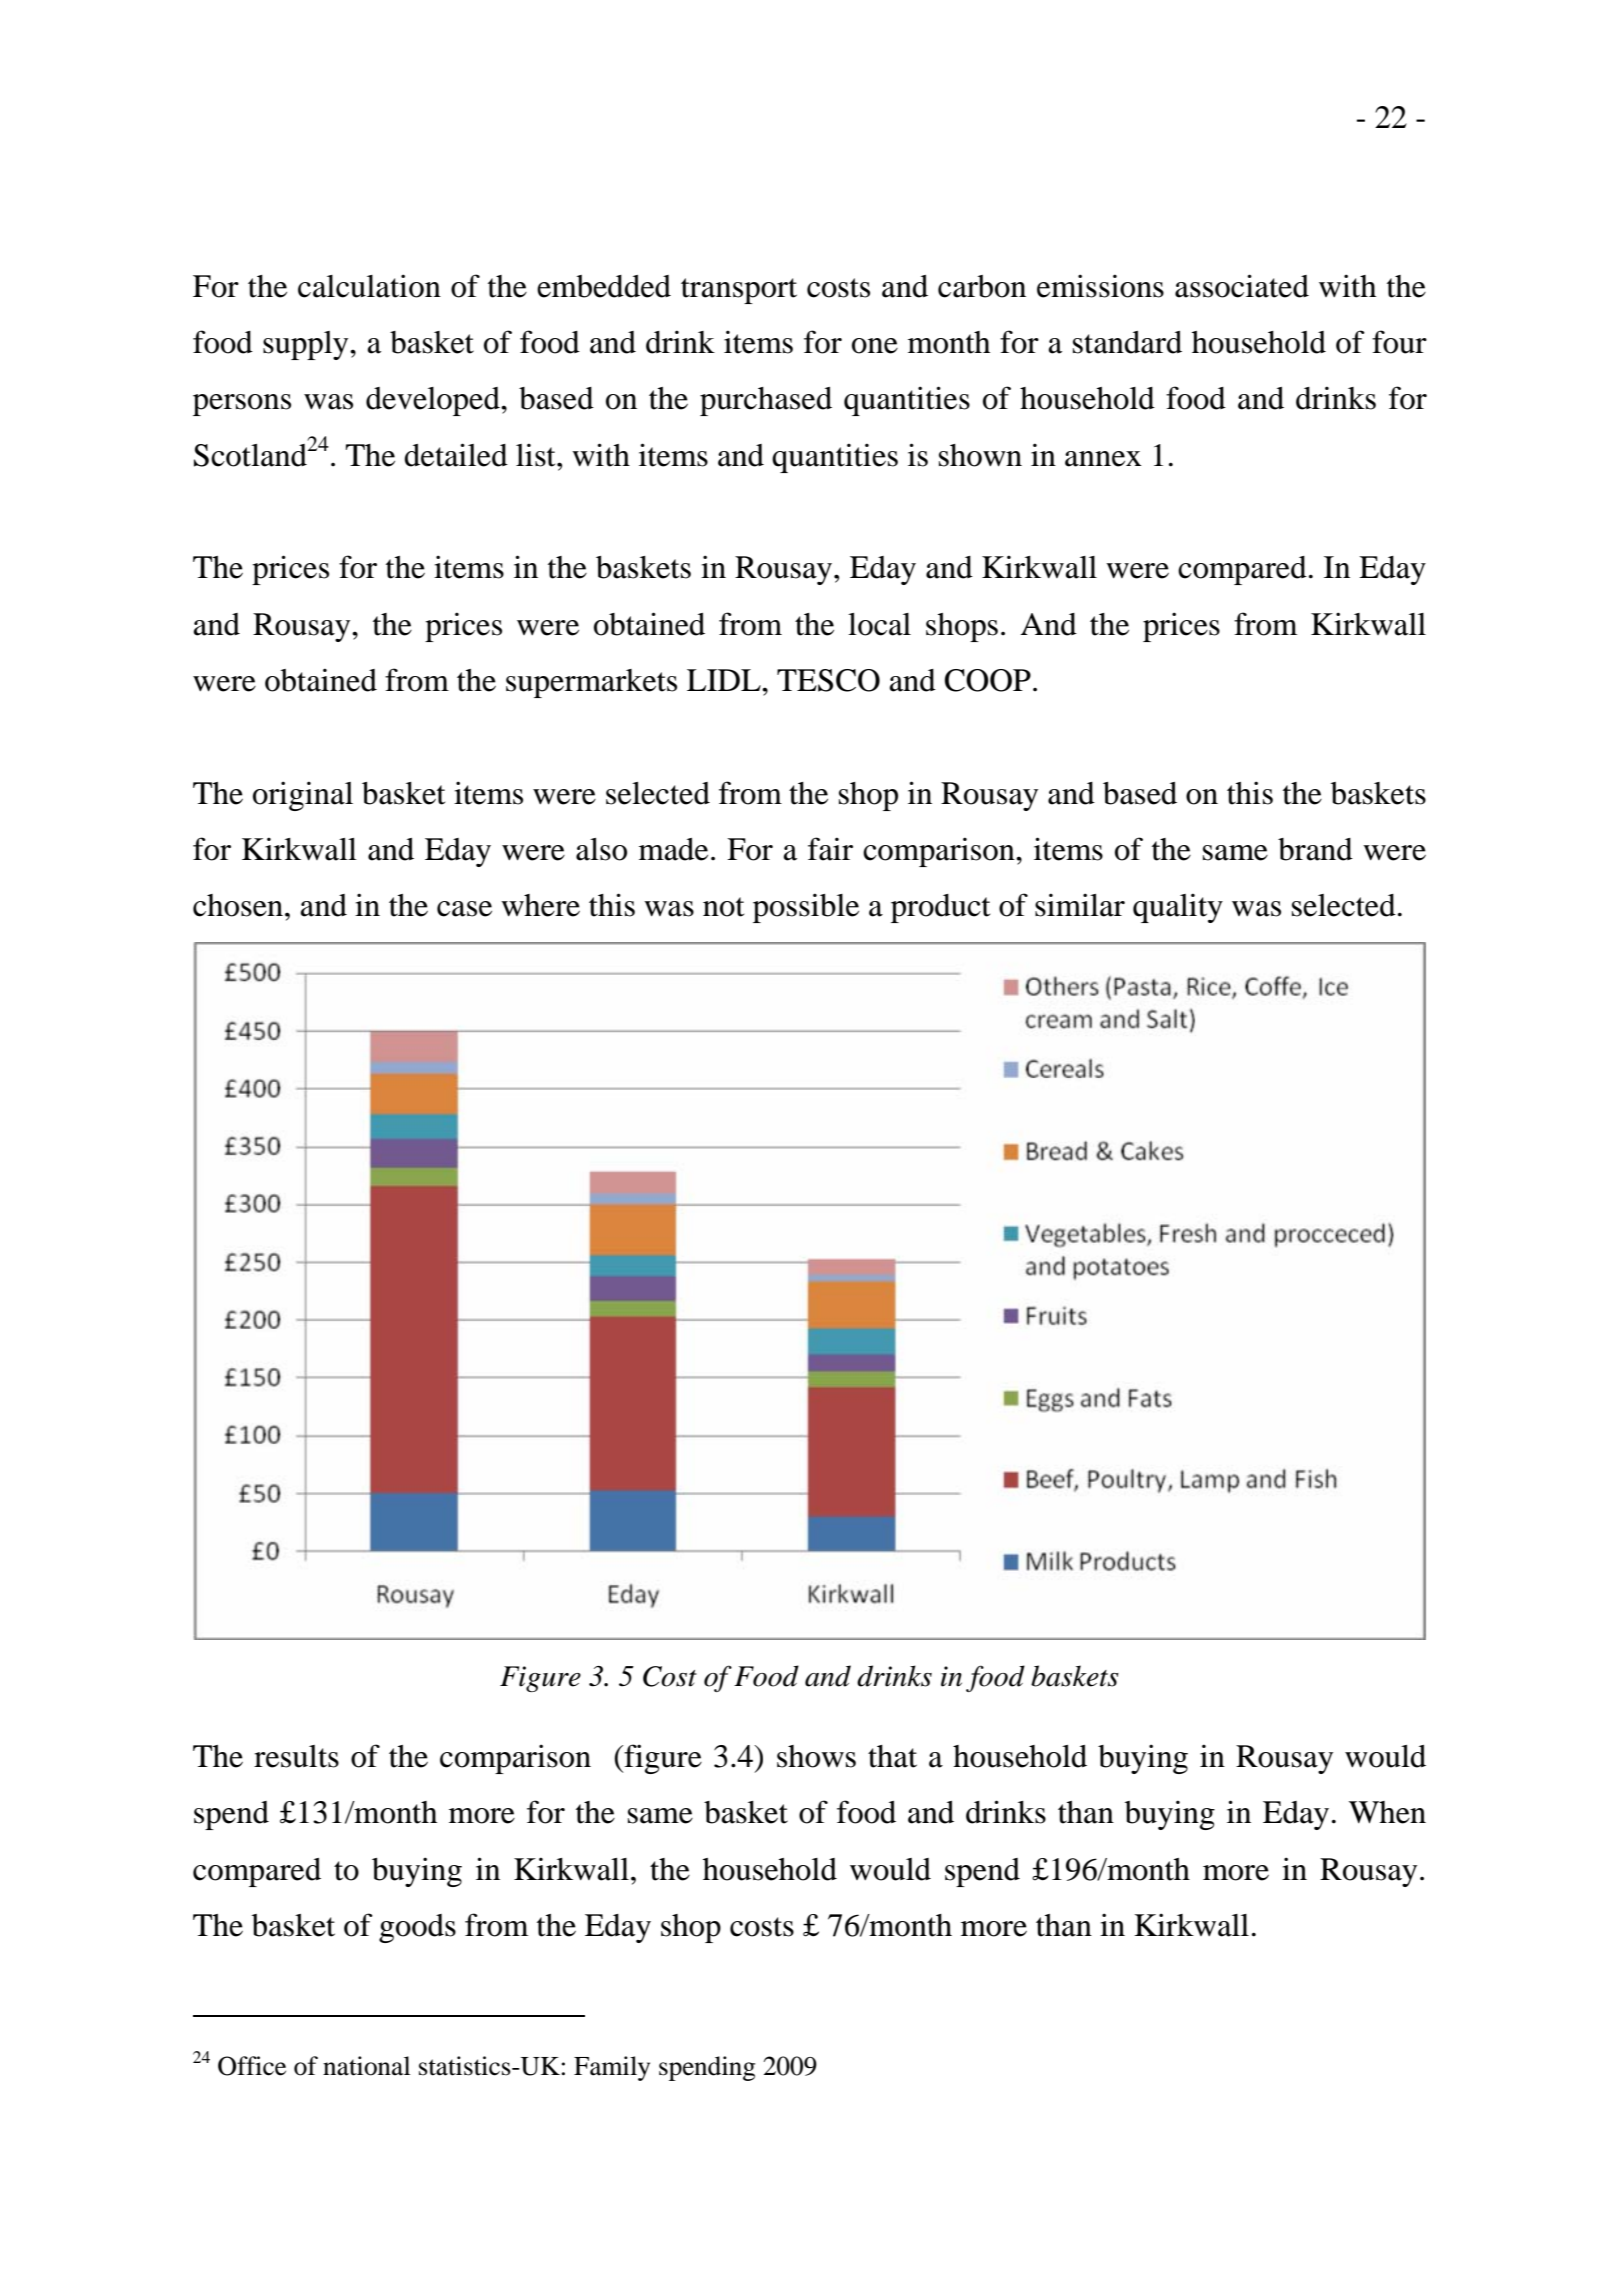 Image resolution: width=1619 pixels, height=2290 pixels. I want to click on Family, so click(612, 2068).
